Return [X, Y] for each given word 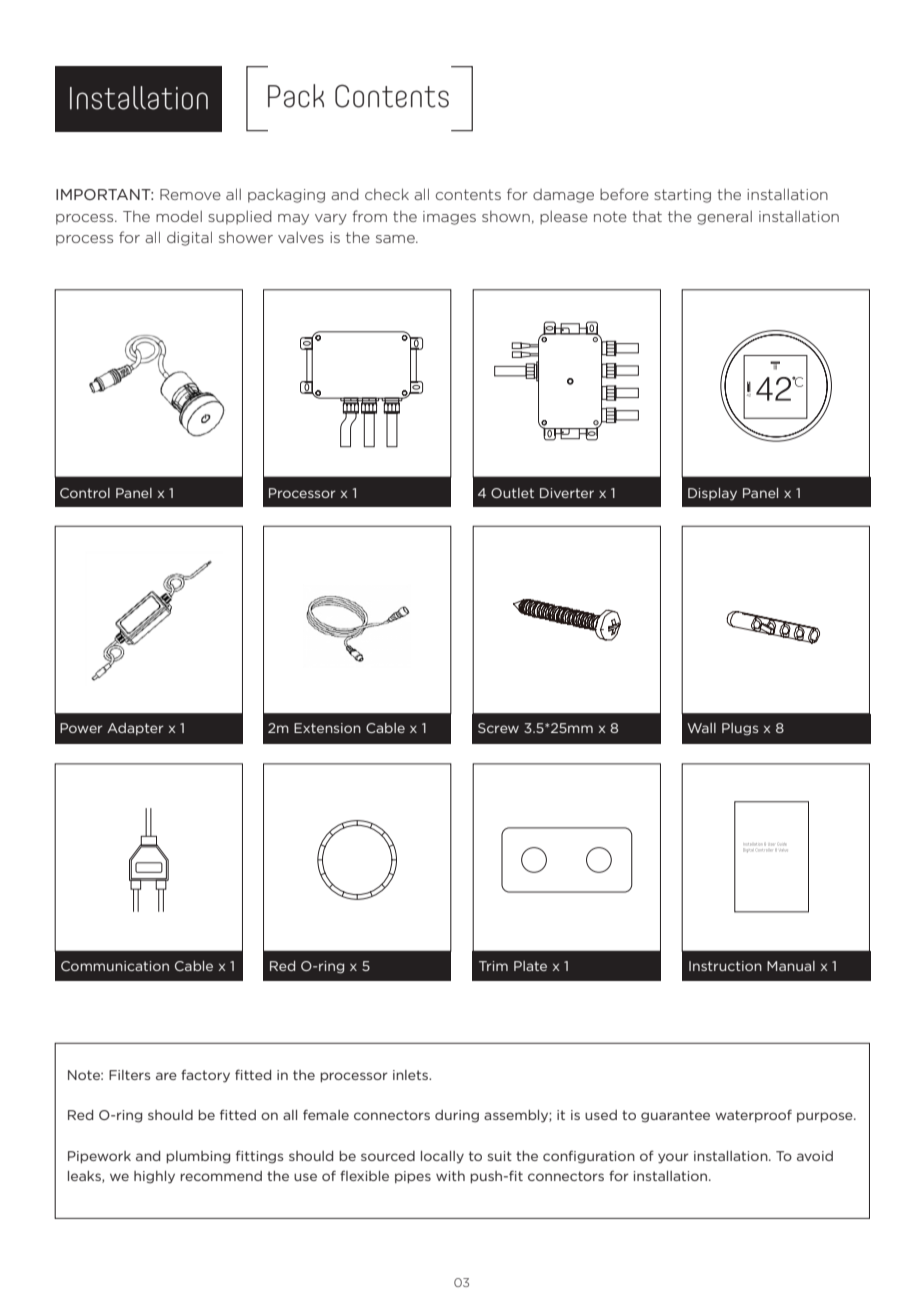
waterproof [753, 1115]
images [449, 218]
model [179, 216]
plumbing [198, 1157]
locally [442, 1157]
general [724, 217]
